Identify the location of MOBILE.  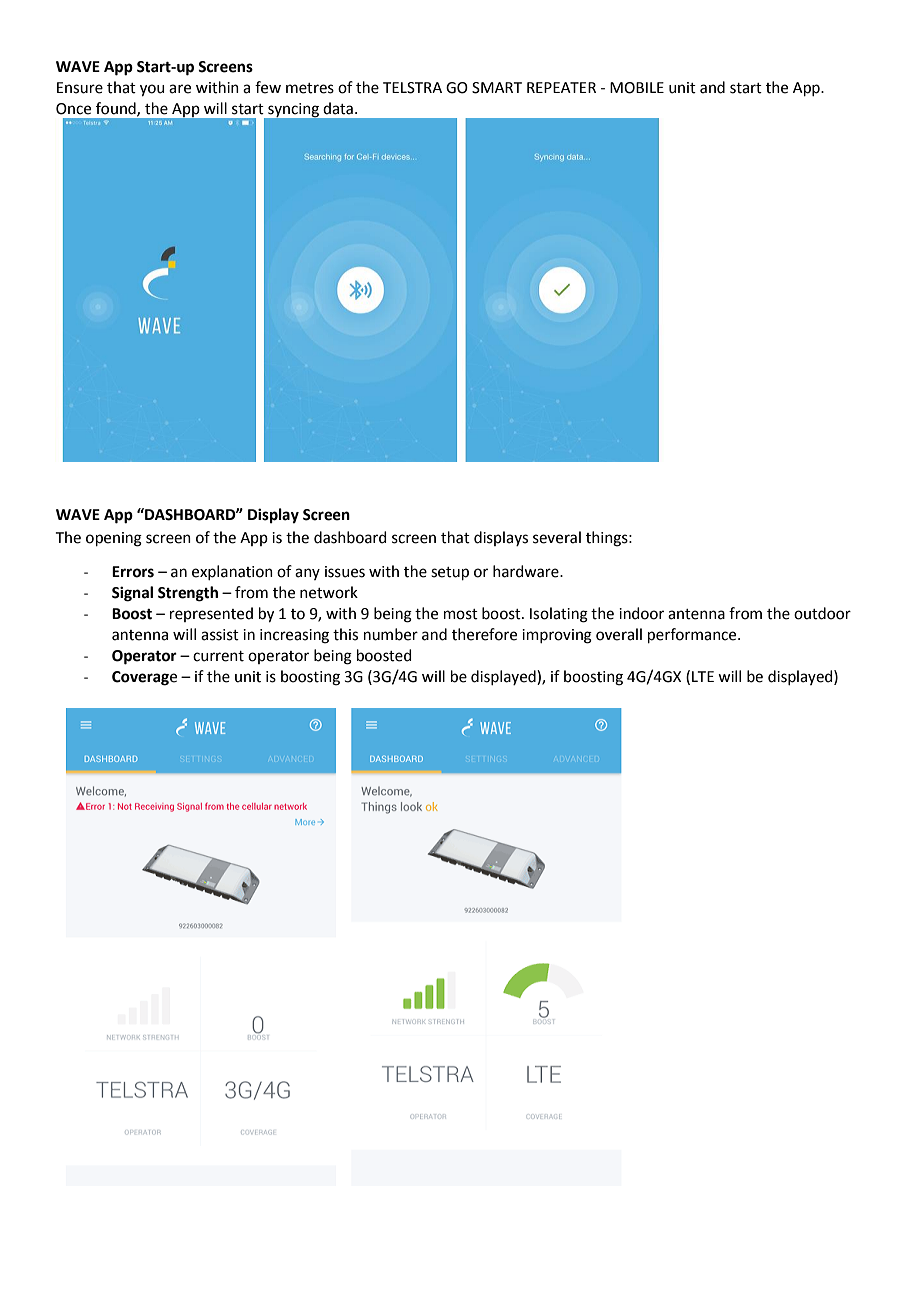
(637, 88).
